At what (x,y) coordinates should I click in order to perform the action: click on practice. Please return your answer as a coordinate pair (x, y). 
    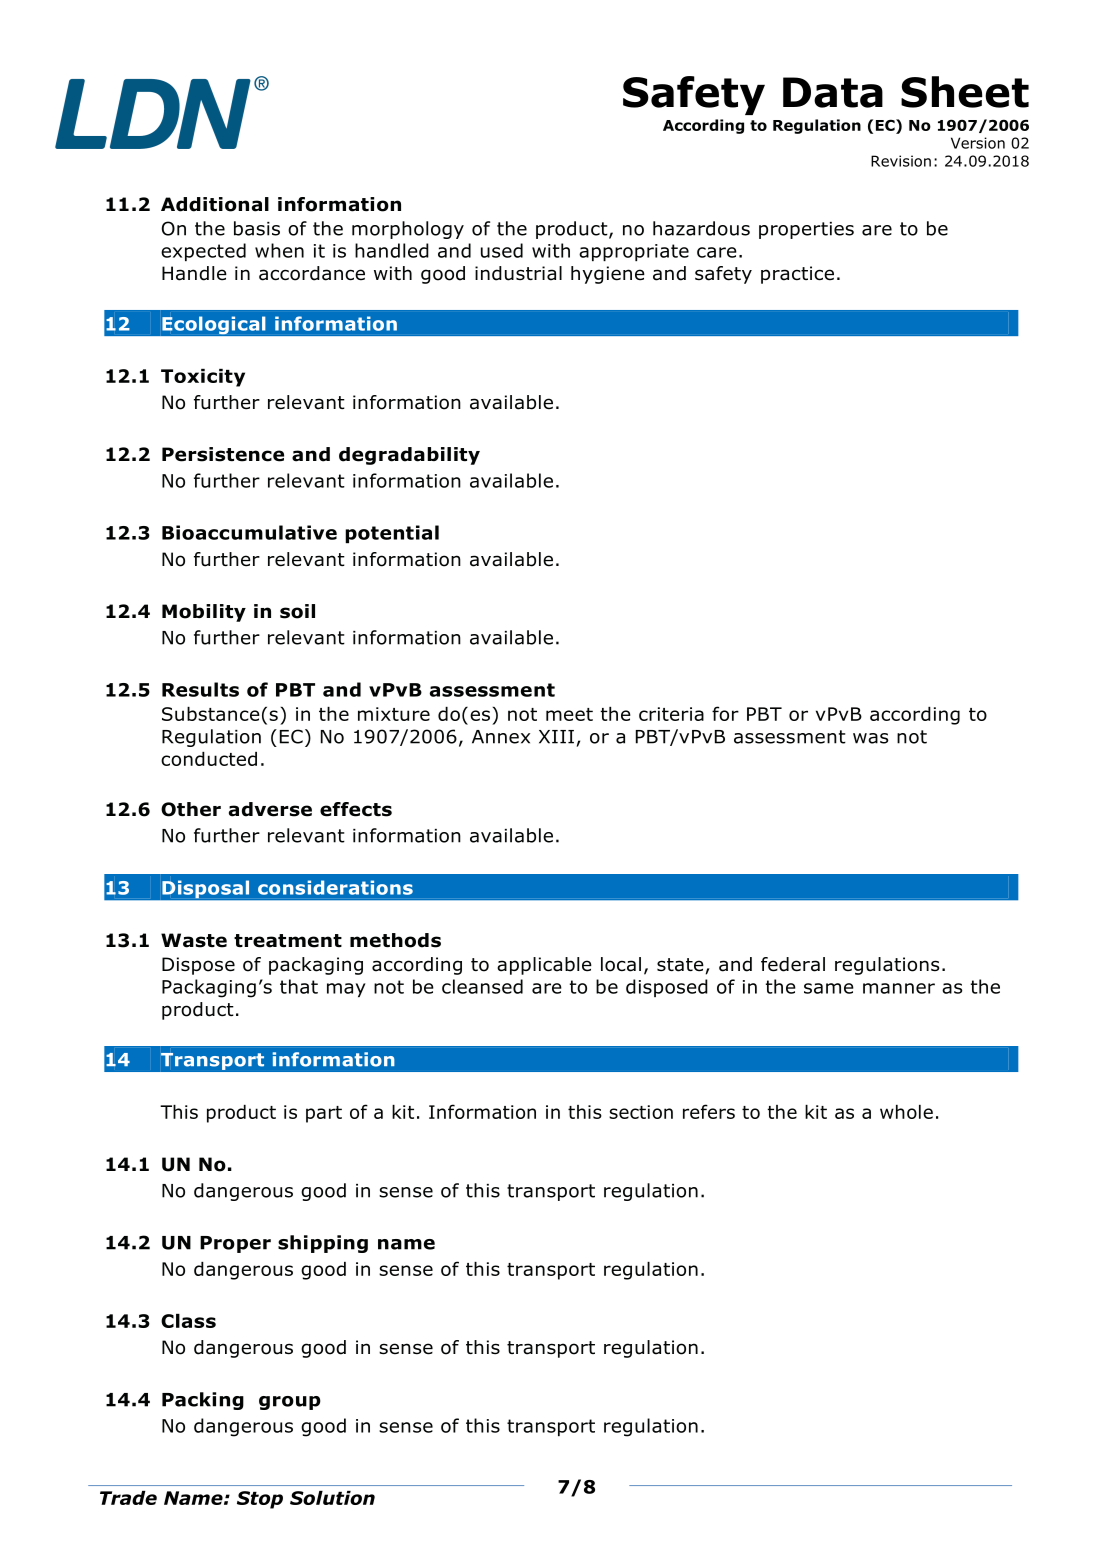
    Looking at the image, I should click on (797, 275).
